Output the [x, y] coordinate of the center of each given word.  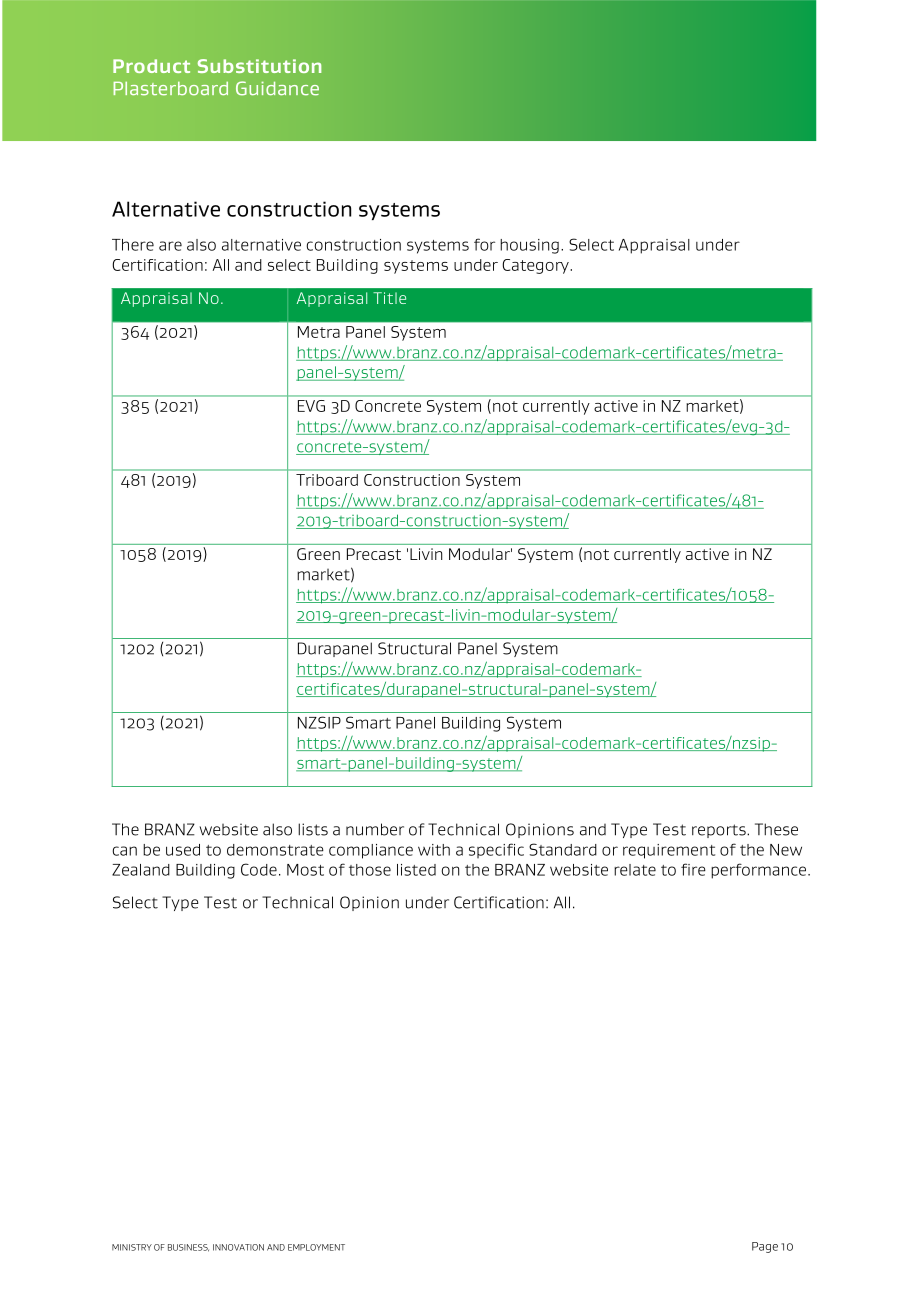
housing [529, 246]
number [375, 829]
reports [720, 831]
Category [536, 266]
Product [151, 66]
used [183, 850]
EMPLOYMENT [316, 1247]
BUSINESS [188, 1248]
